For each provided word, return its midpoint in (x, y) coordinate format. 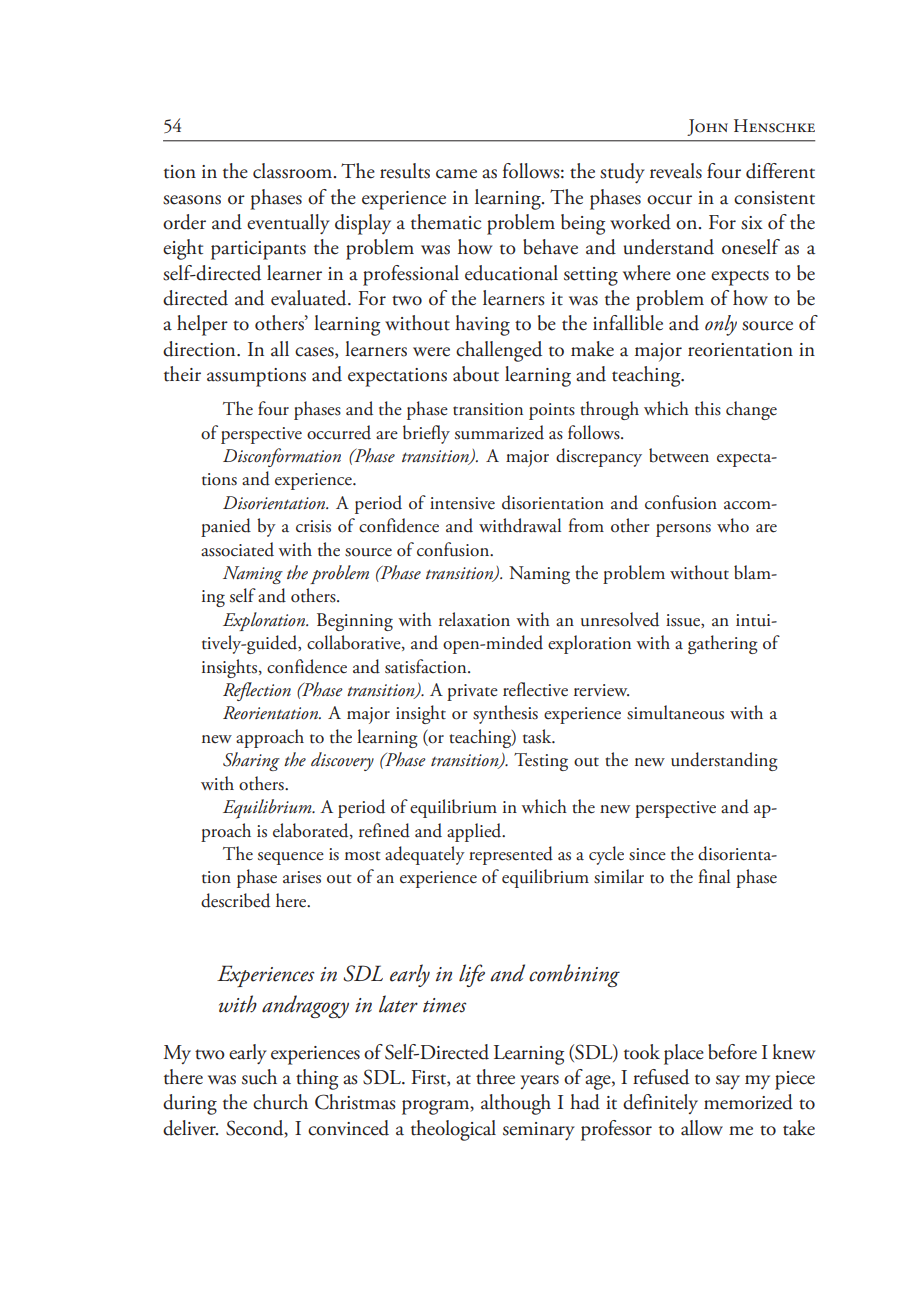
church (280, 1102)
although (516, 1104)
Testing (541, 762)
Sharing (251, 761)
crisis (313, 526)
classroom (294, 171)
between (679, 455)
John (707, 127)
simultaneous (675, 712)
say (728, 1082)
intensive (462, 503)
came (456, 174)
